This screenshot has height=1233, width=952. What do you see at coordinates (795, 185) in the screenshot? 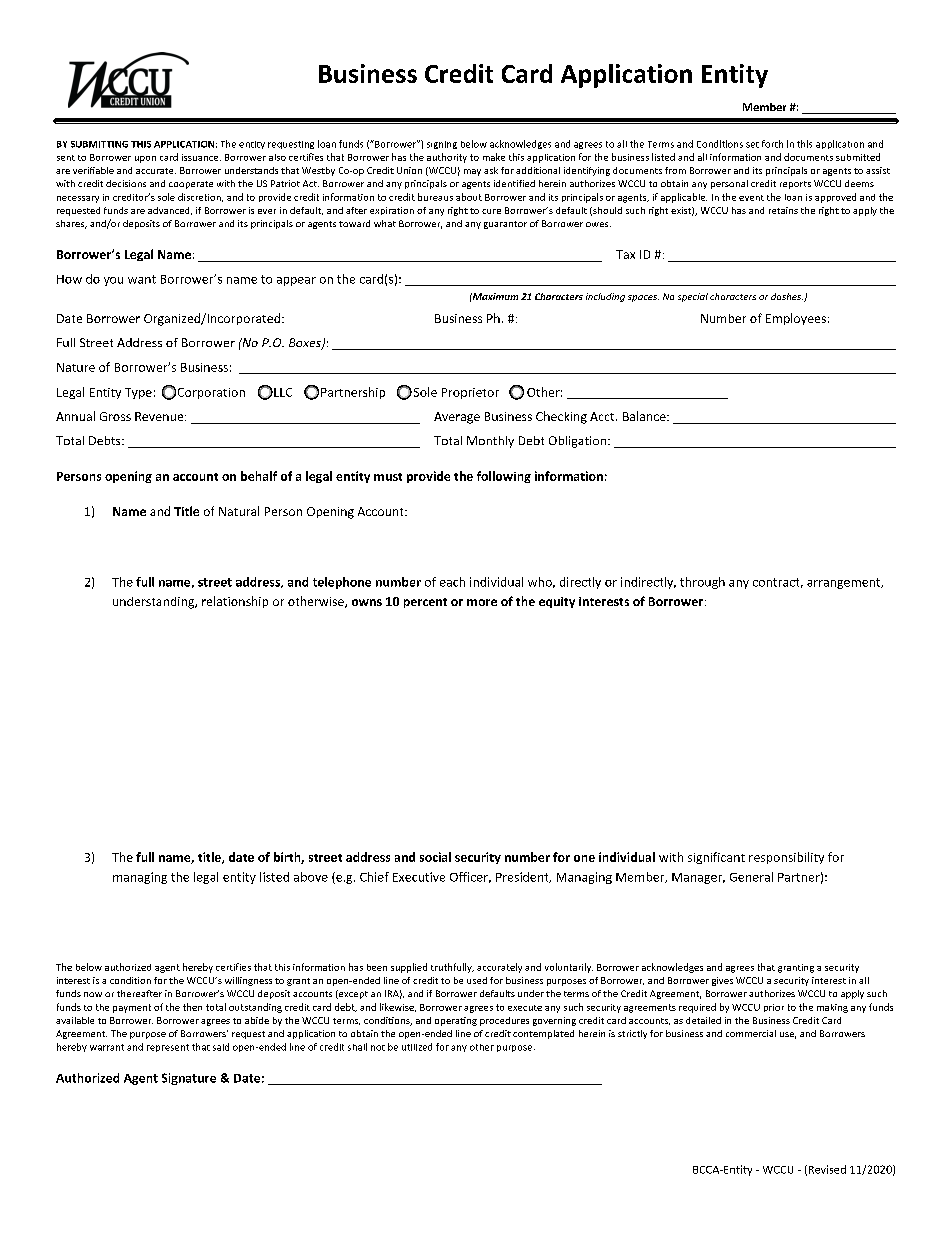
I see `reports` at bounding box center [795, 185].
